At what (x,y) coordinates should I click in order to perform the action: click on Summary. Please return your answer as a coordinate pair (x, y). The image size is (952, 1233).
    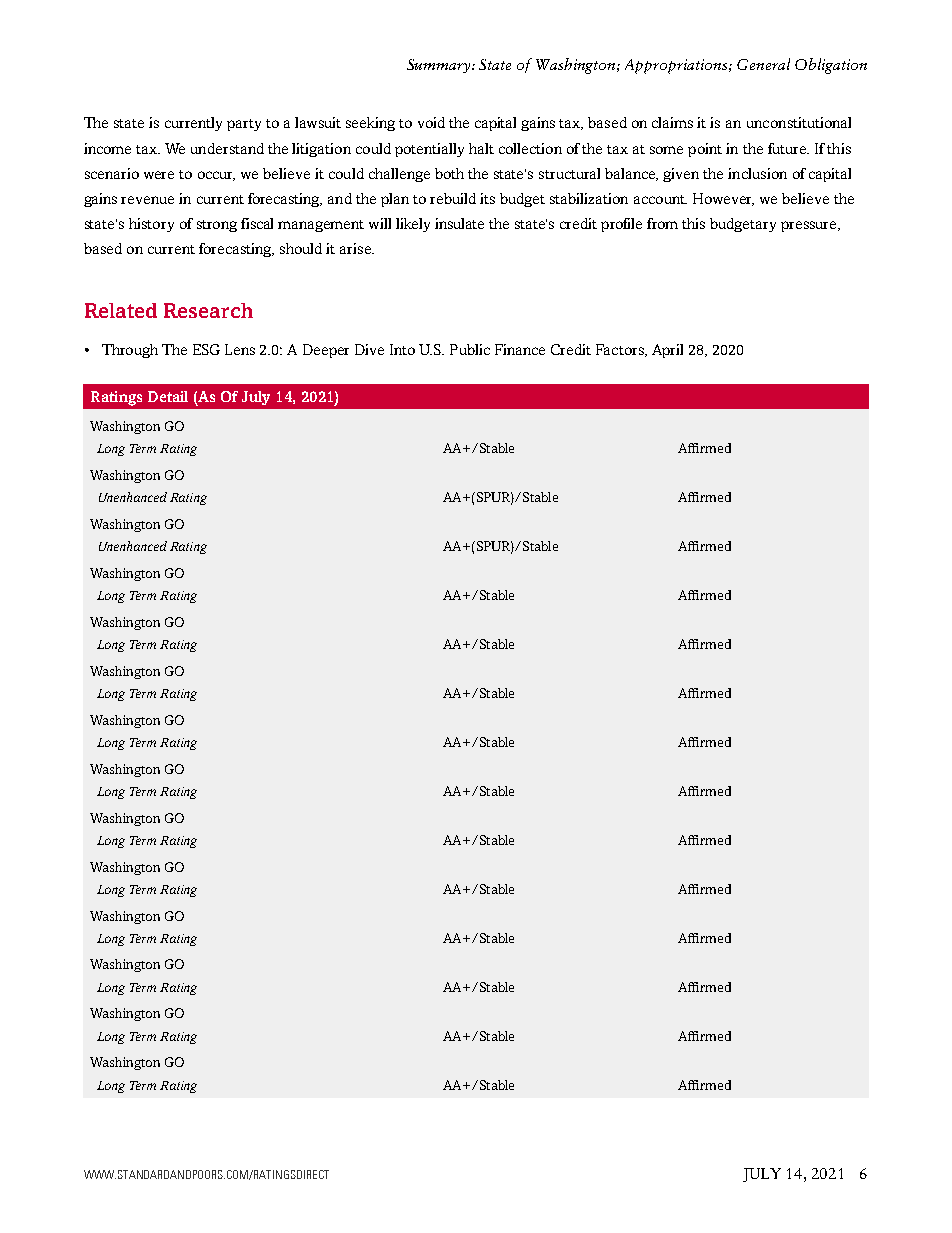
    Looking at the image, I should click on (440, 66).
